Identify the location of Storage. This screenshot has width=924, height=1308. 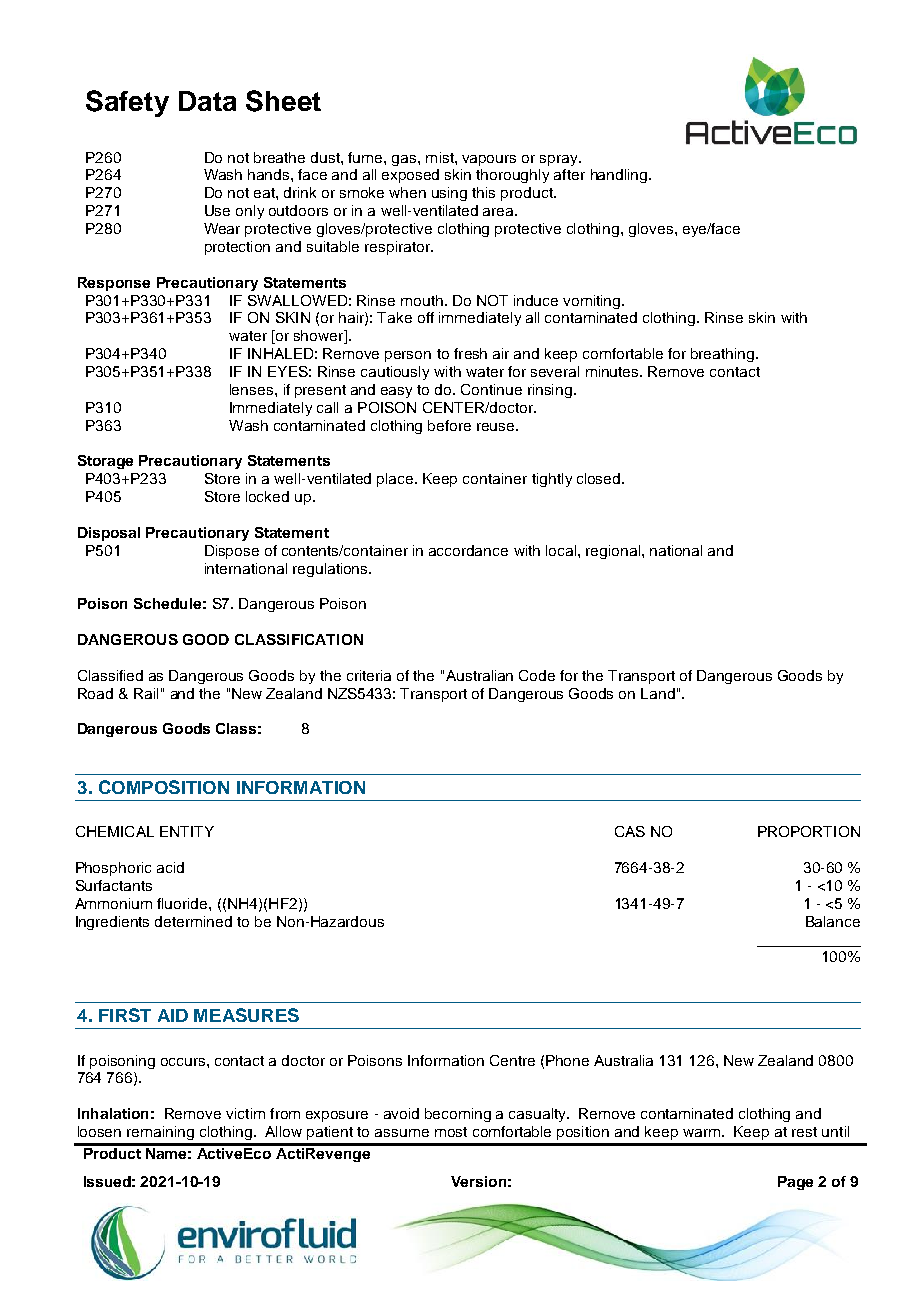
(105, 462).
